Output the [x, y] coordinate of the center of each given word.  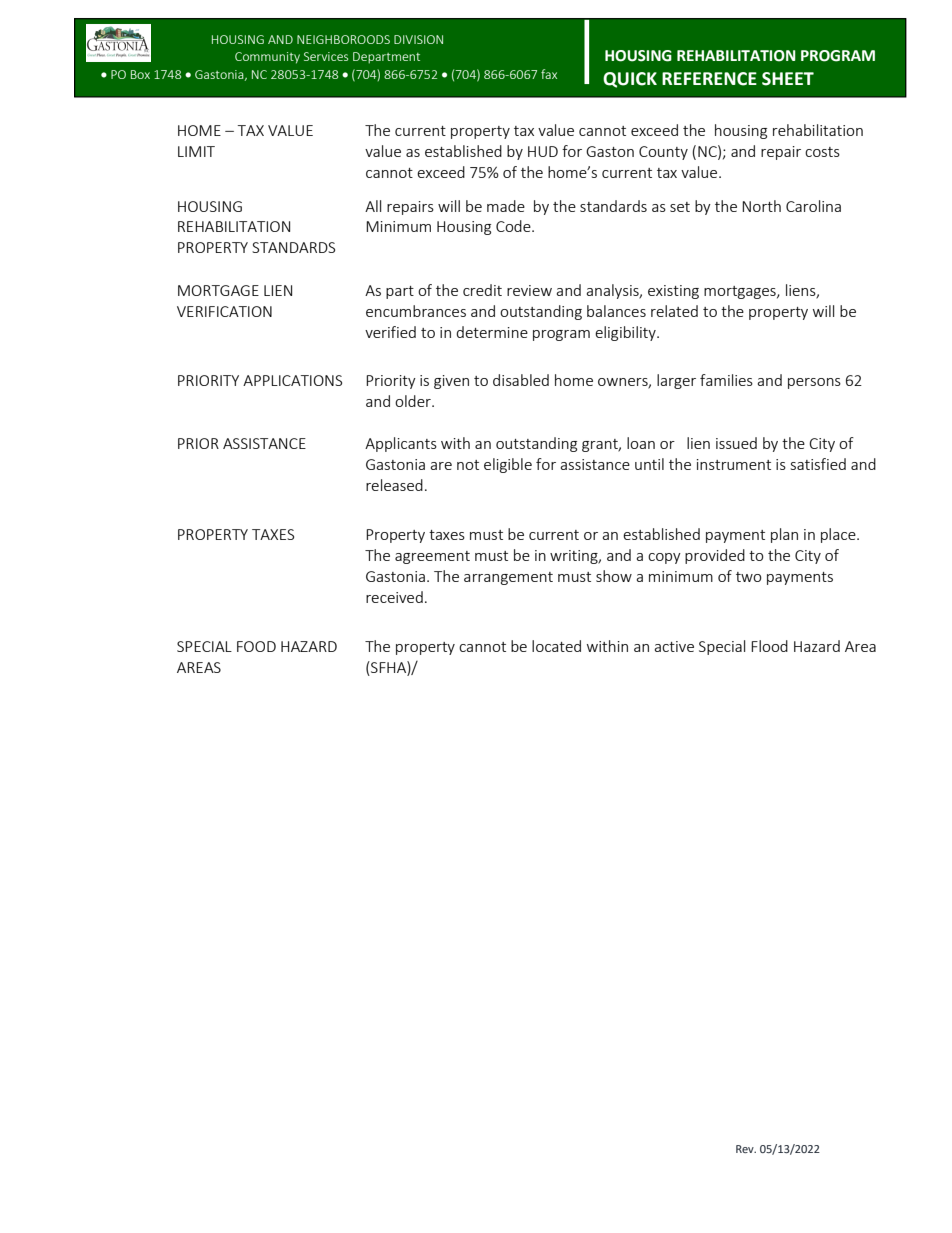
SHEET [788, 79]
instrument [734, 464]
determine [492, 332]
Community [267, 58]
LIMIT [196, 151]
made [506, 206]
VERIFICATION [224, 311]
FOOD [256, 646]
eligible [508, 465]
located [556, 646]
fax [549, 74]
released [394, 485]
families [726, 380]
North [761, 206]
